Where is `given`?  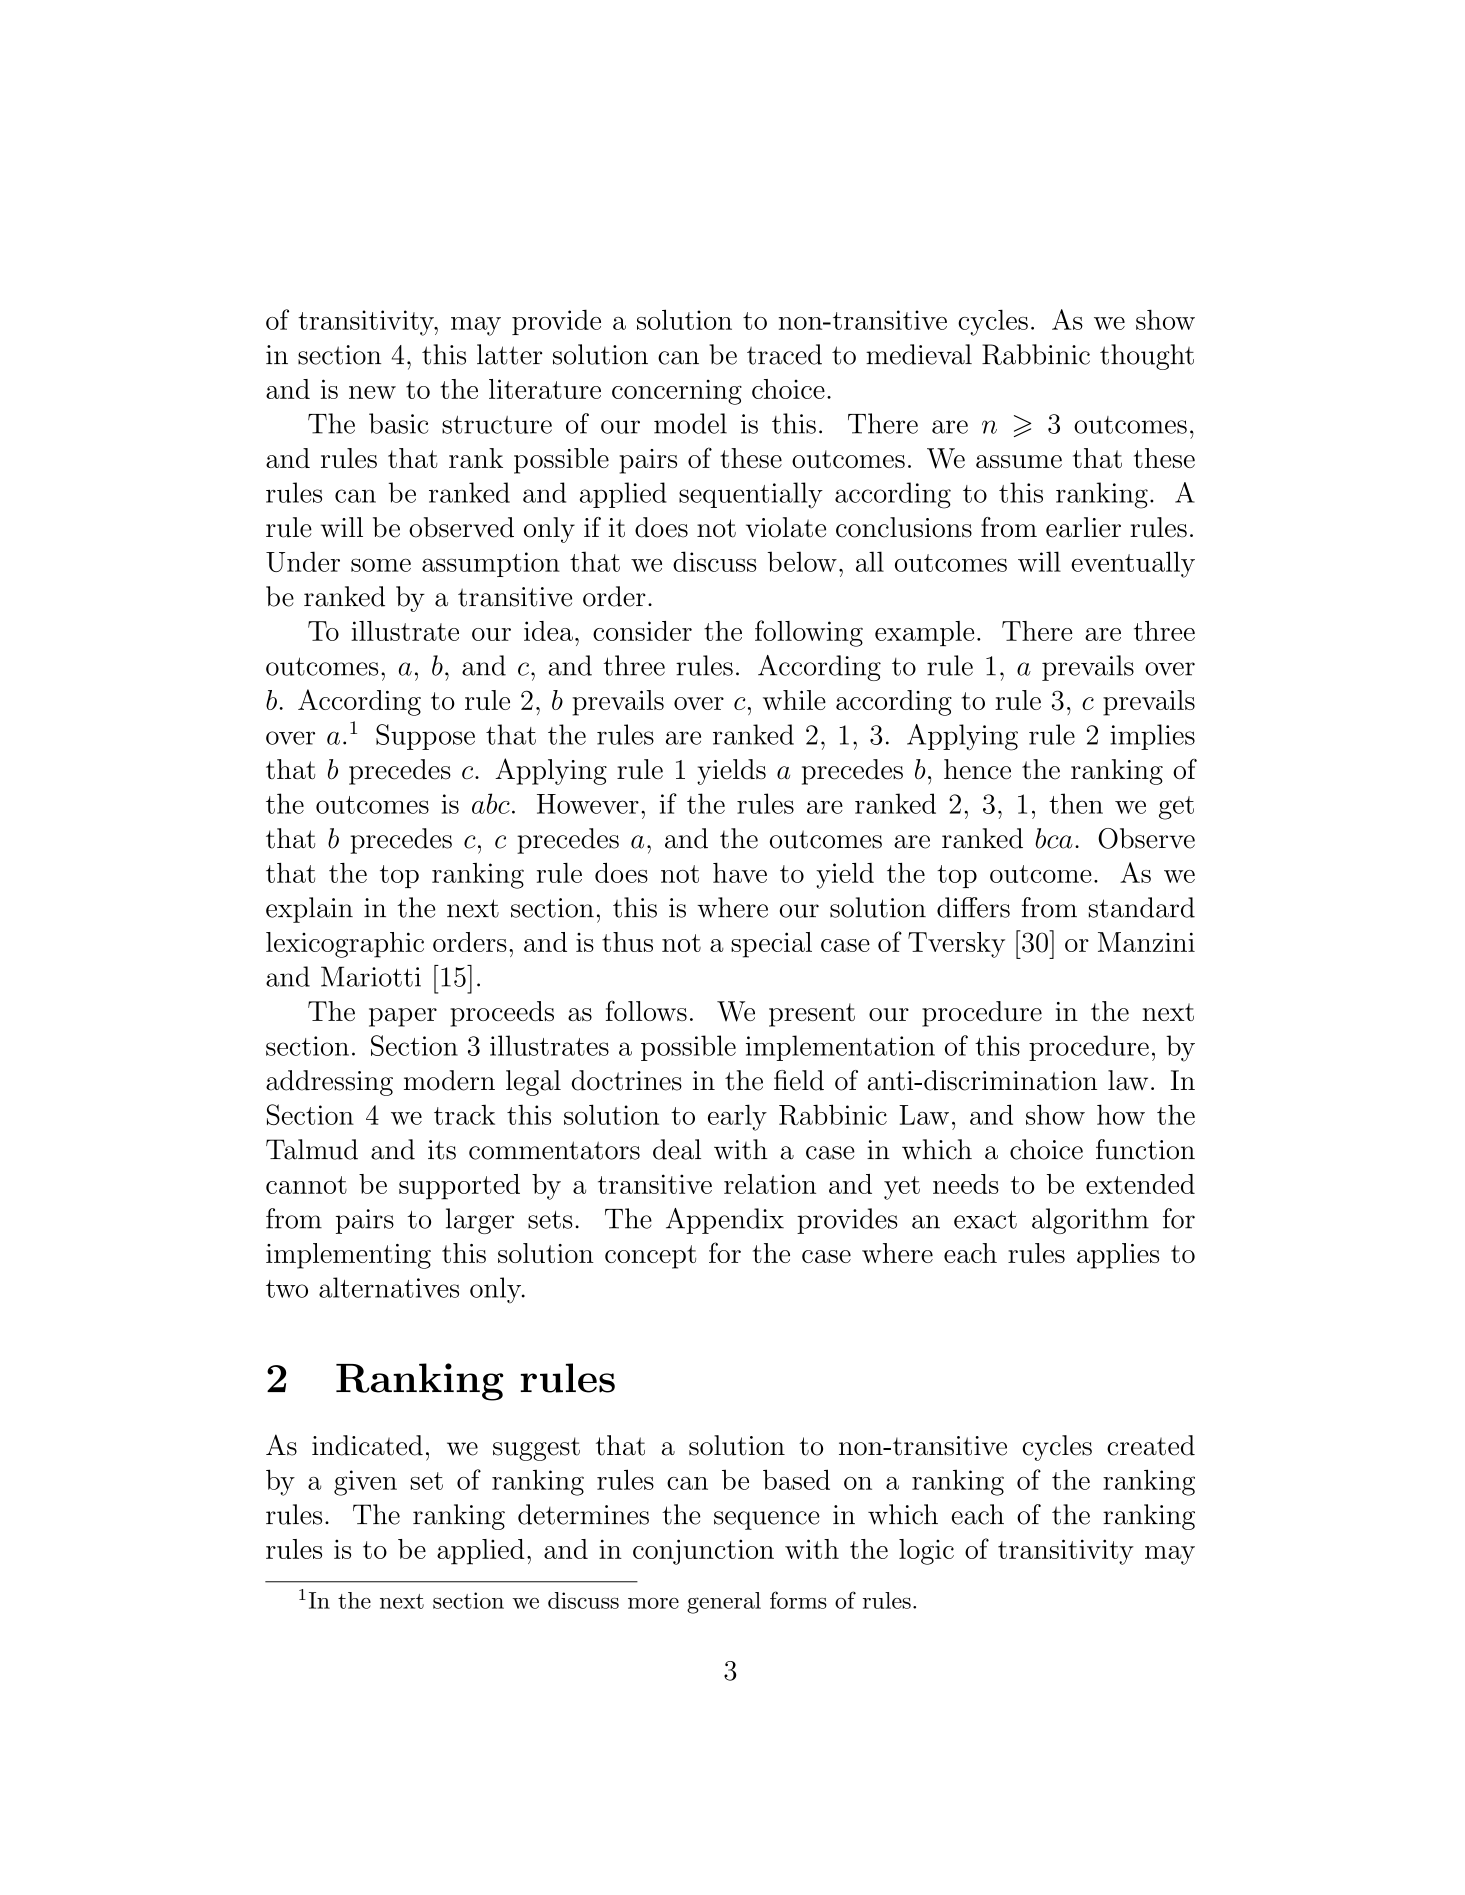
given is located at coordinates (365, 1483).
